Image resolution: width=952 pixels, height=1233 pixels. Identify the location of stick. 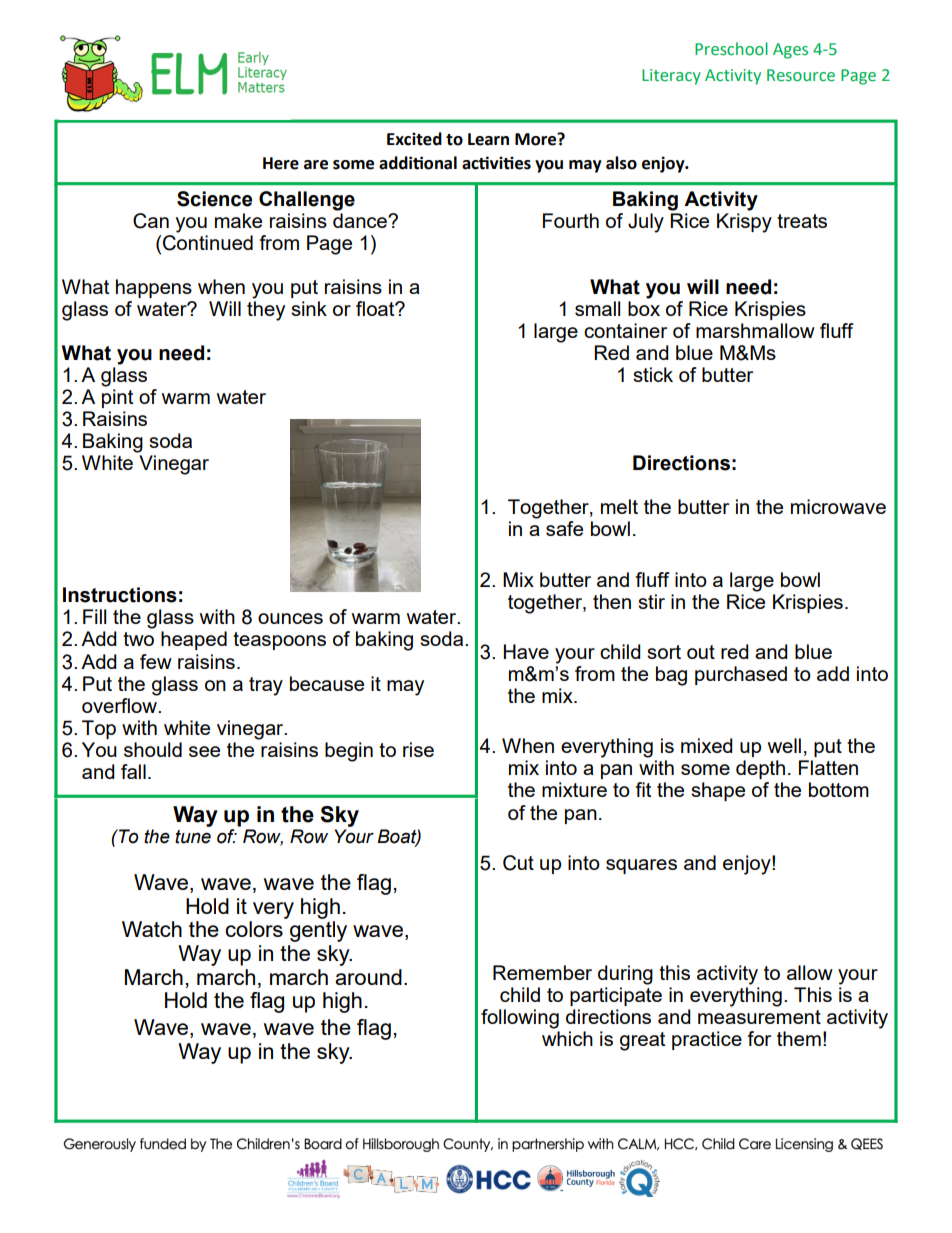
(653, 374).
